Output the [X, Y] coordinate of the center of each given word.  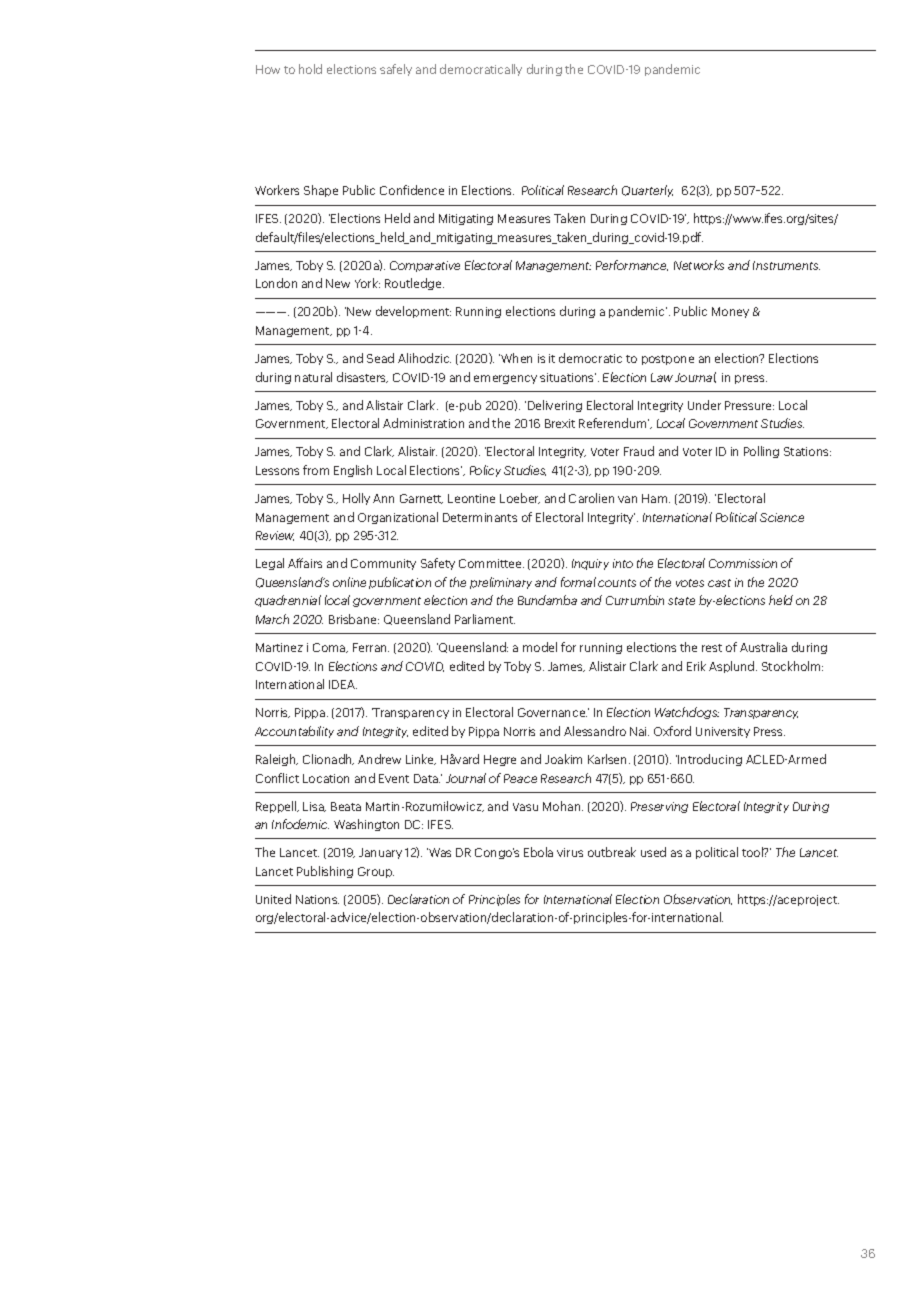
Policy [485, 471]
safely [396, 70]
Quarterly [647, 191]
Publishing [325, 872]
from [316, 470]
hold [310, 69]
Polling [761, 452]
